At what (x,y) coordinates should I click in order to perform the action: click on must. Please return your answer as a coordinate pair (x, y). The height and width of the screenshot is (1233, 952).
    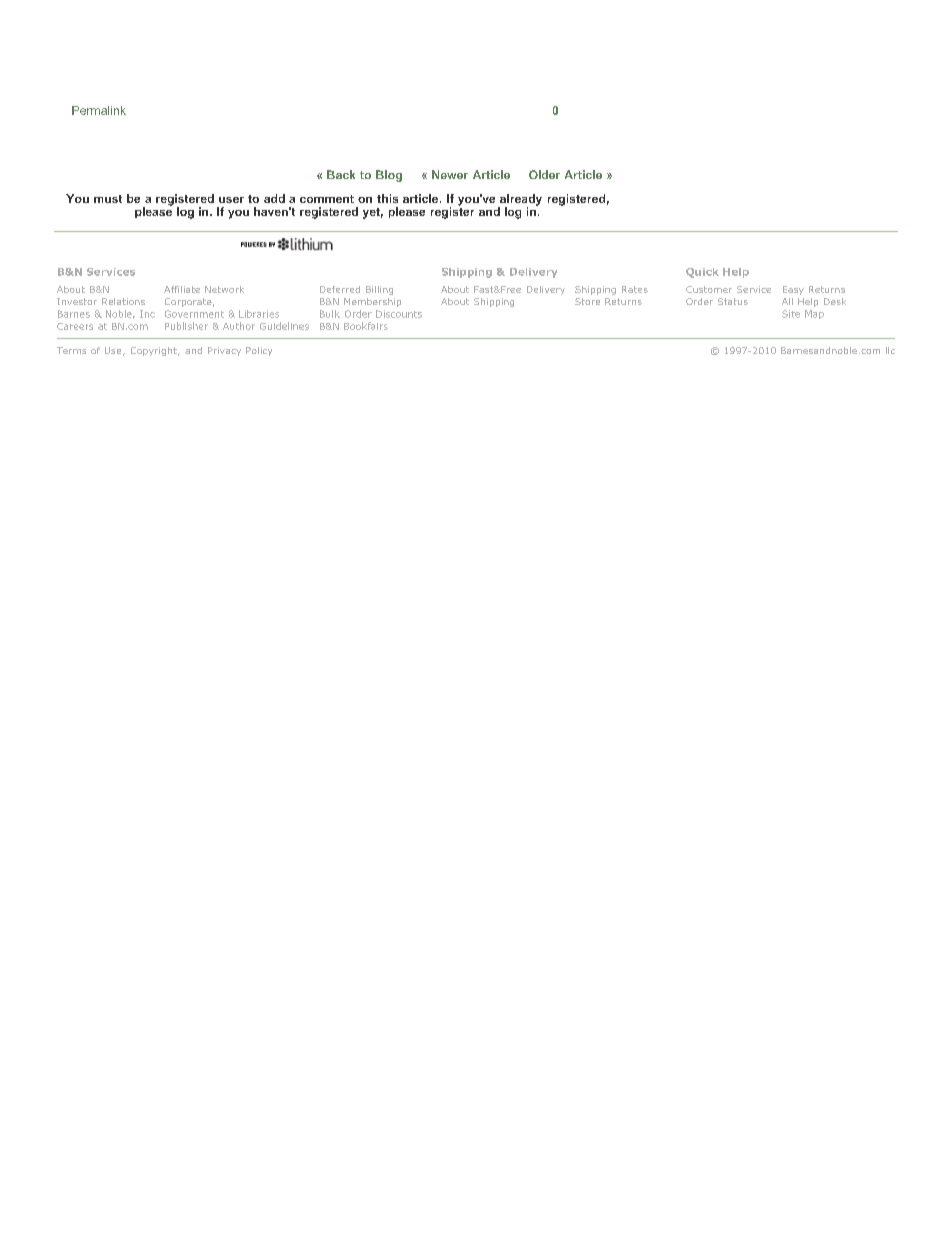
    Looking at the image, I should click on (108, 199).
